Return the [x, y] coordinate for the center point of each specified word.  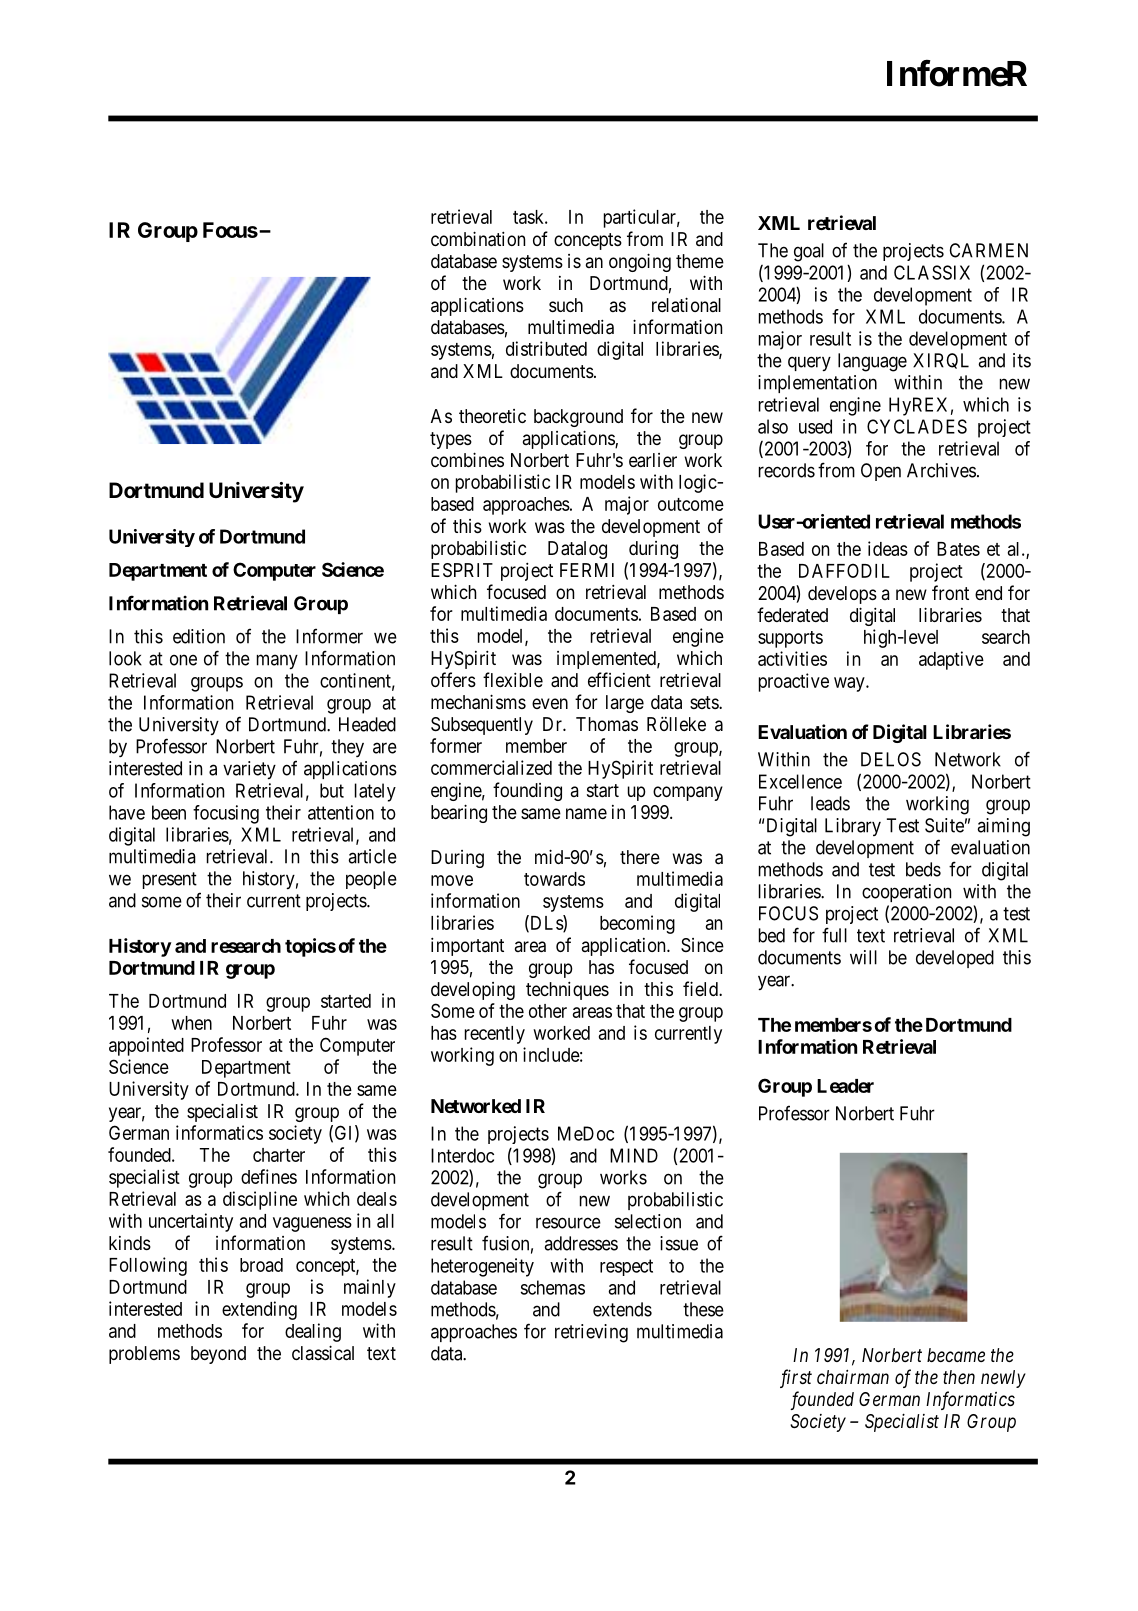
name [586, 813]
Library [853, 827]
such [566, 305]
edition [199, 636]
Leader [845, 1086]
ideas [888, 548]
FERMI [587, 570]
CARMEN [988, 250]
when [191, 1023]
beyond [218, 1355]
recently [495, 1035]
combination [478, 239]
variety [249, 770]
